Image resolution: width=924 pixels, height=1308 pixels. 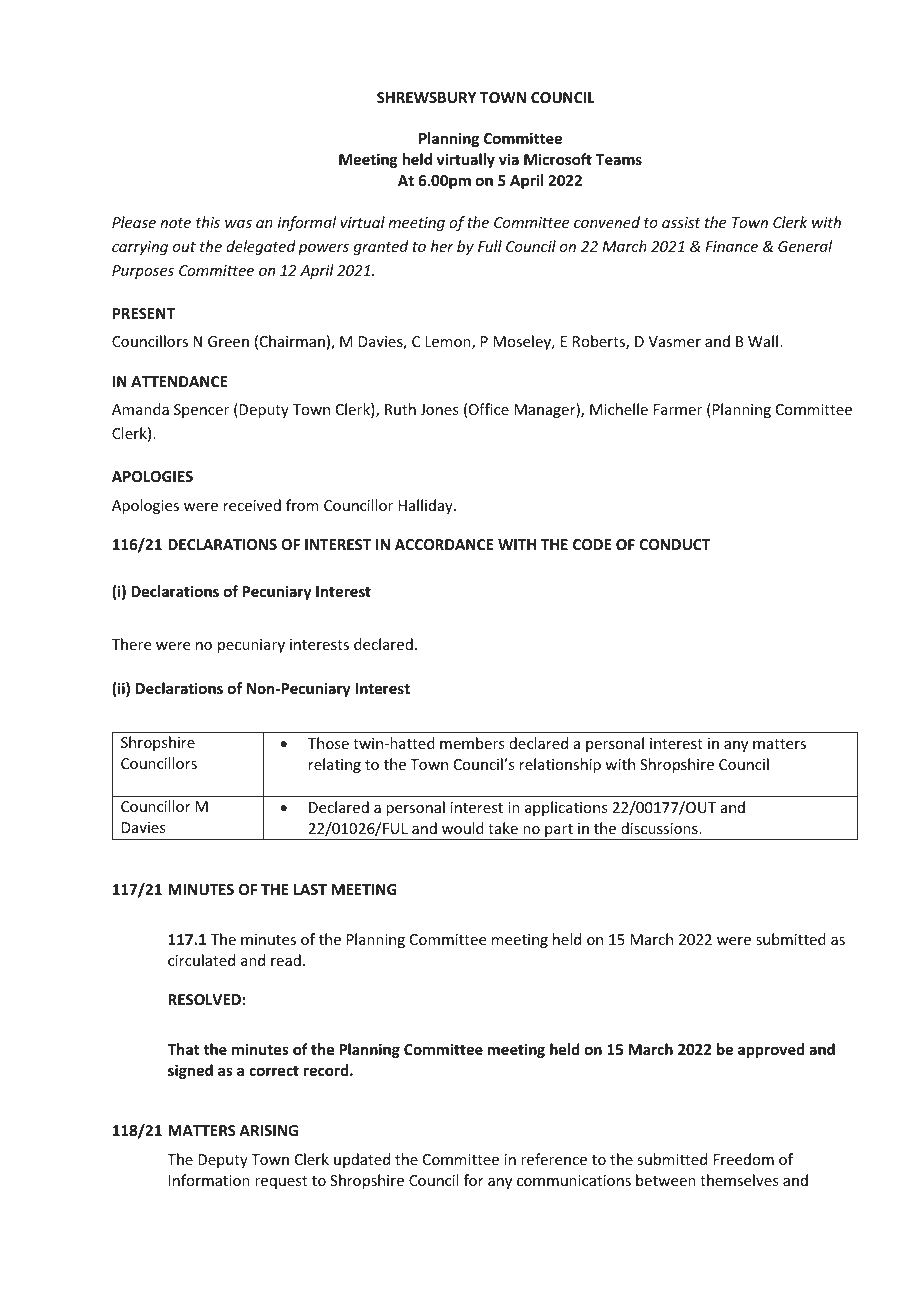 What do you see at coordinates (179, 381) in the screenshot?
I see `ATTENDANCE` at bounding box center [179, 381].
